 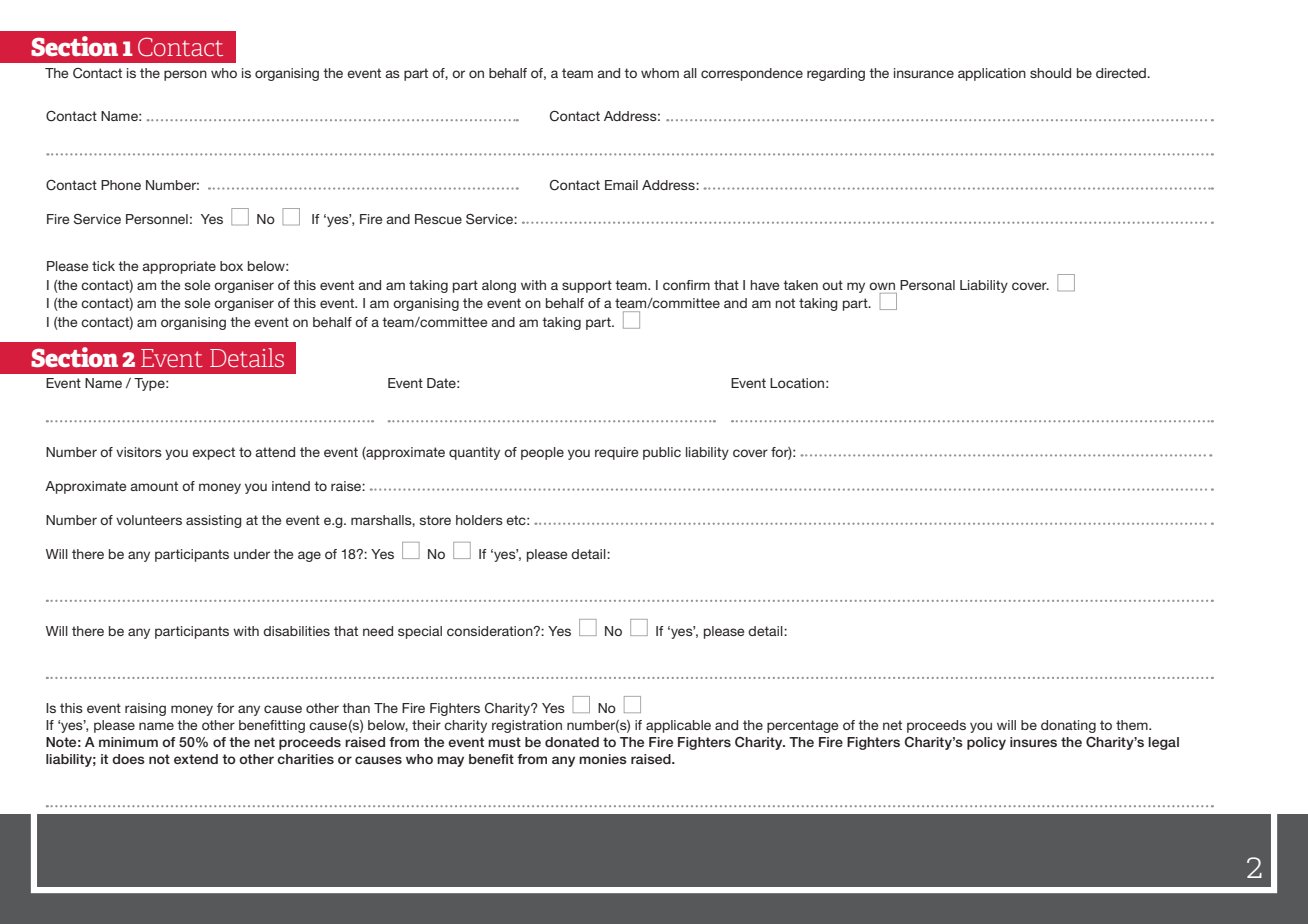 What do you see at coordinates (252, 554) in the screenshot?
I see `under` at bounding box center [252, 554].
